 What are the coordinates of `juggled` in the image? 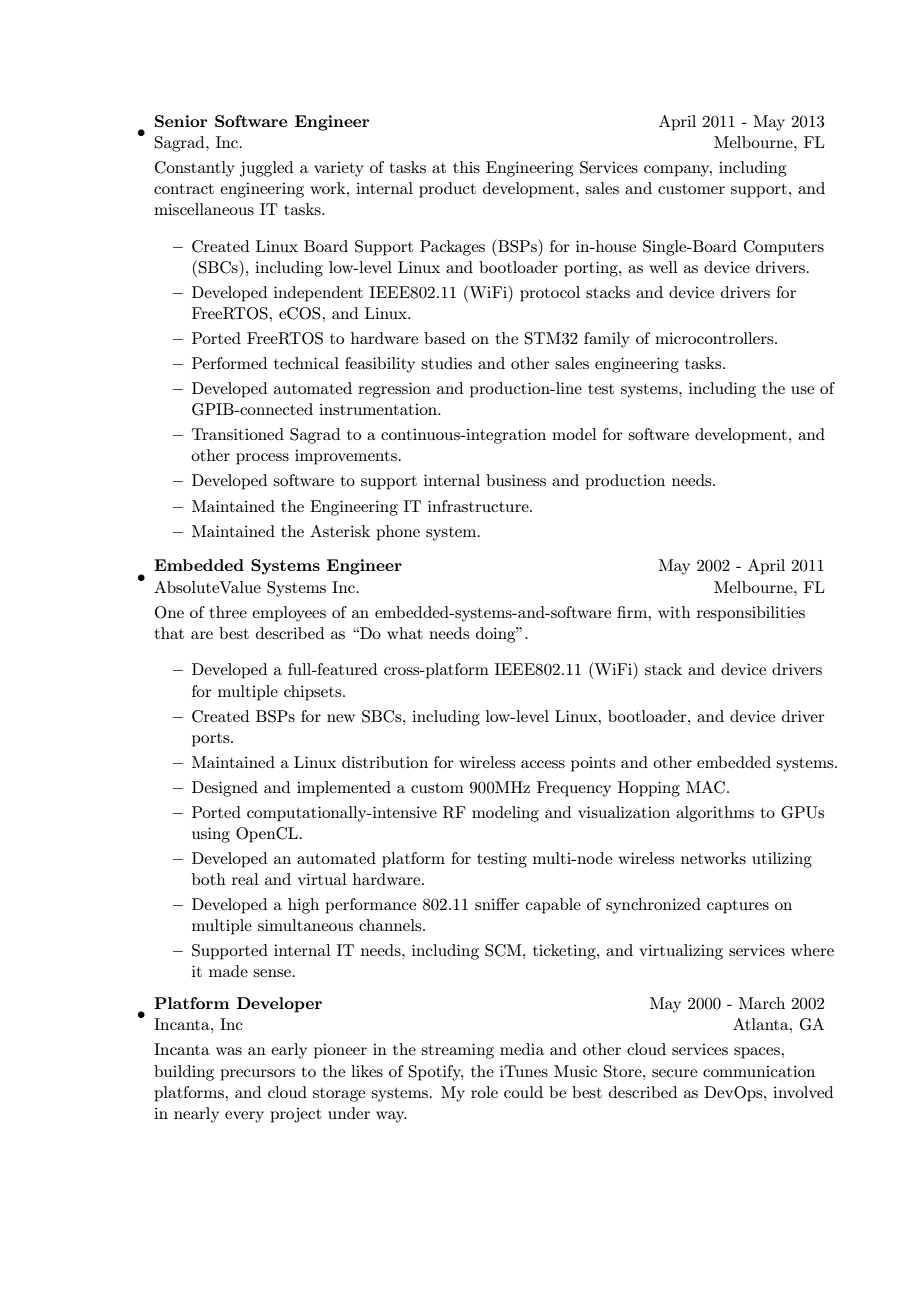 It's located at (266, 169).
